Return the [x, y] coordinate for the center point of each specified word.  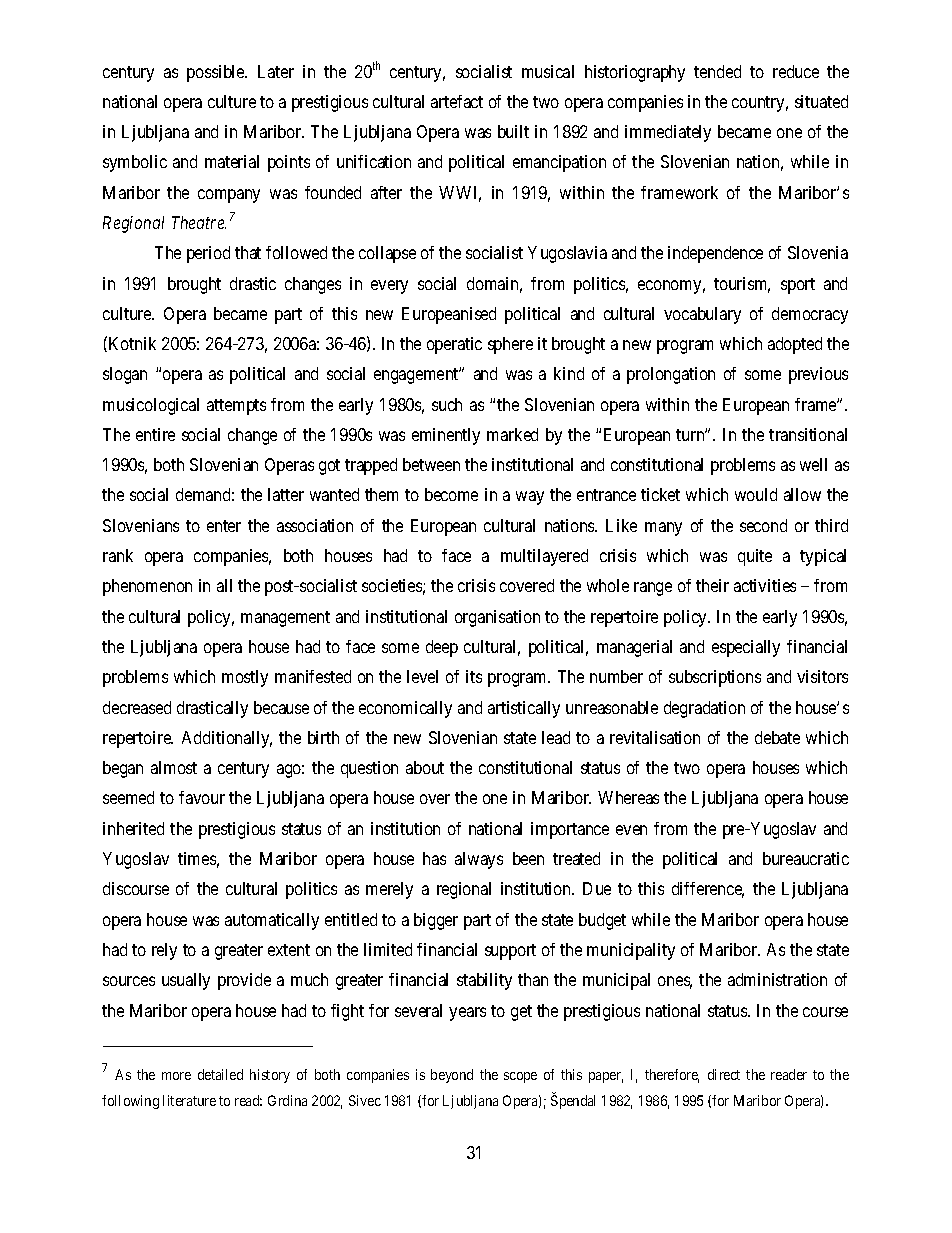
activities [765, 585]
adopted [795, 345]
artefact [457, 101]
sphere [510, 345]
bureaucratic [806, 858]
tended [717, 71]
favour [202, 797]
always [479, 860]
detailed [220, 1074]
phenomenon [147, 587]
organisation [497, 618]
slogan [125, 375]
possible [216, 73]
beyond [452, 1076]
